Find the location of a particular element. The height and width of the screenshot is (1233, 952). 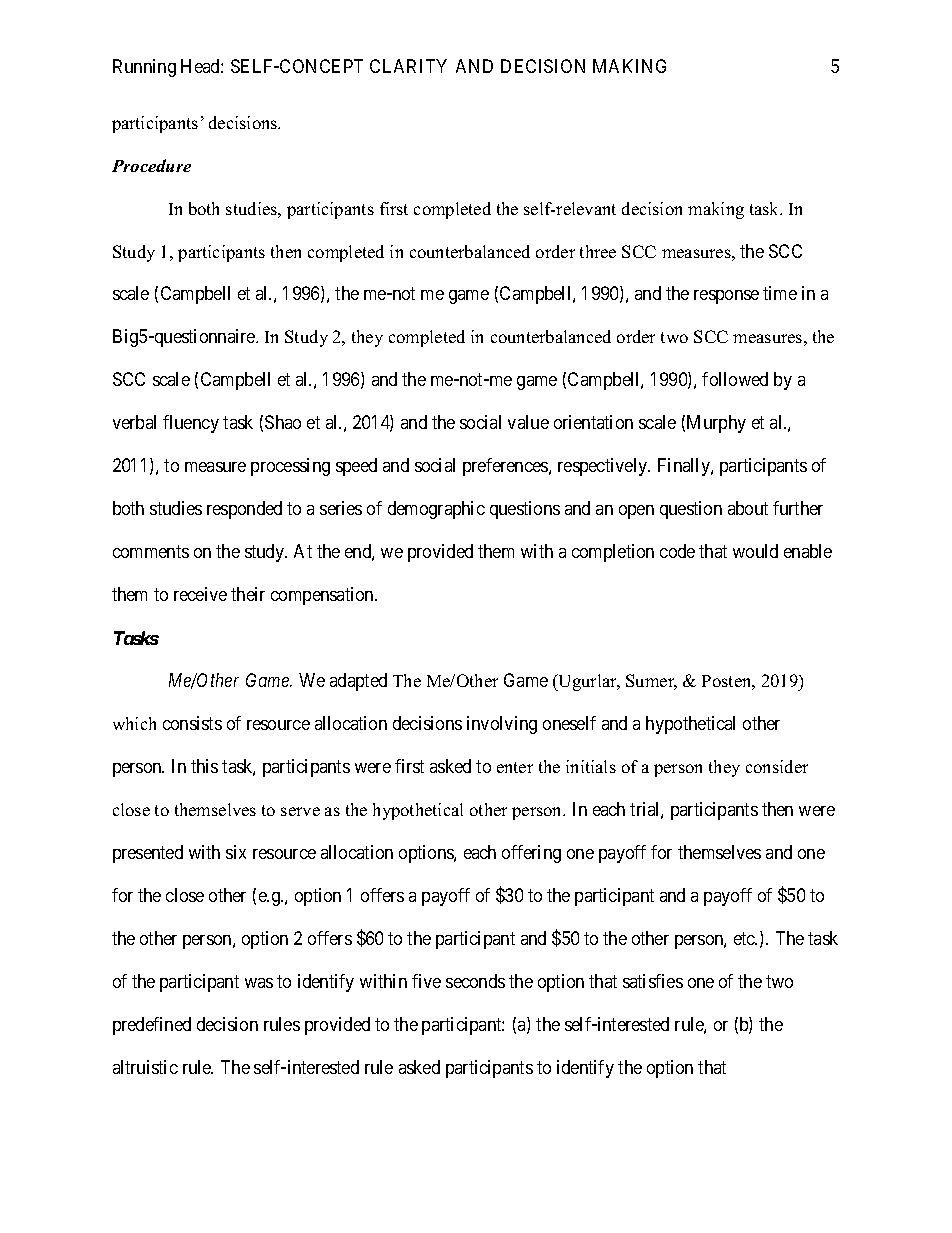

three is located at coordinates (598, 251).
